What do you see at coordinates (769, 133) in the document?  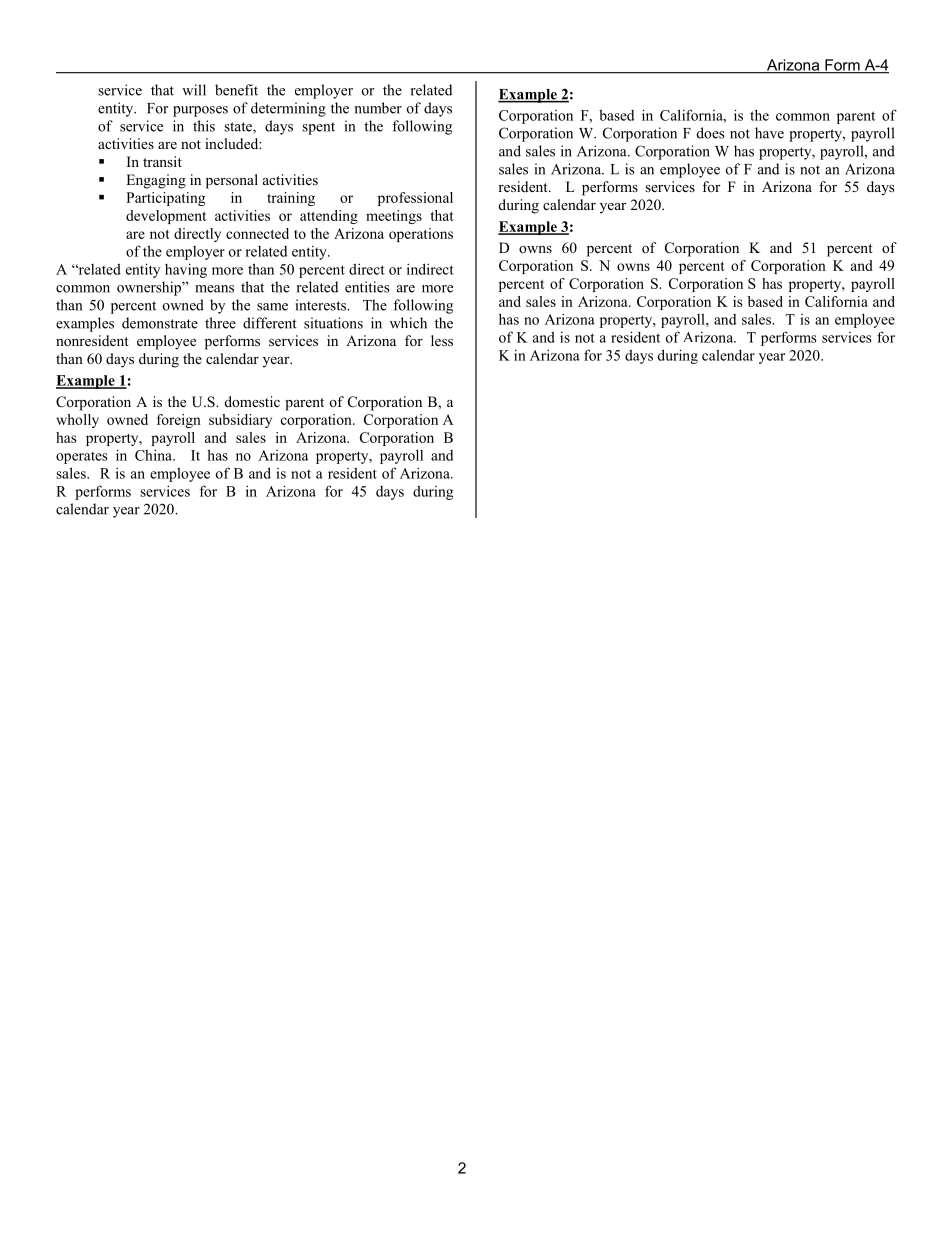 I see `have` at bounding box center [769, 133].
